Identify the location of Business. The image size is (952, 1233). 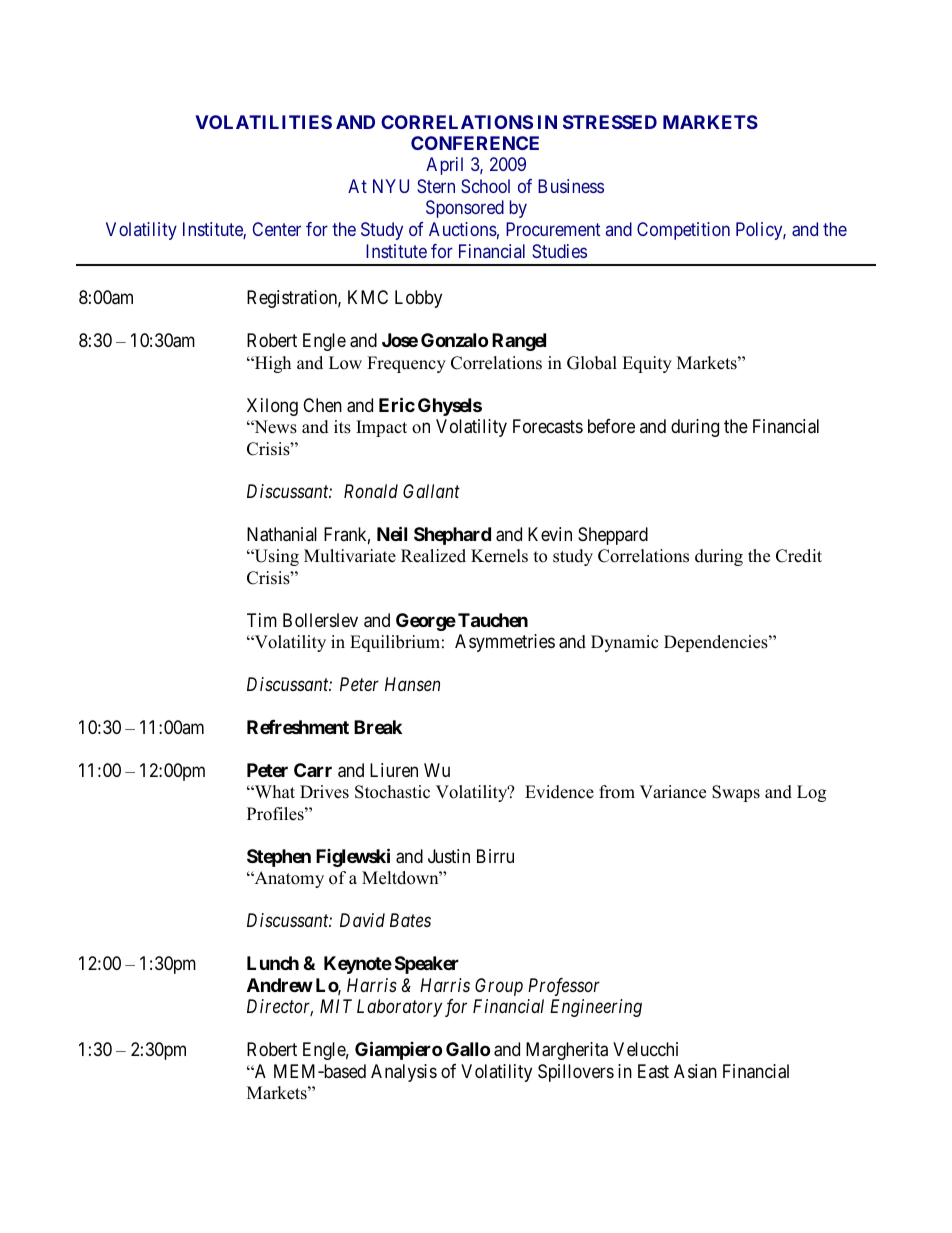
(571, 186).
